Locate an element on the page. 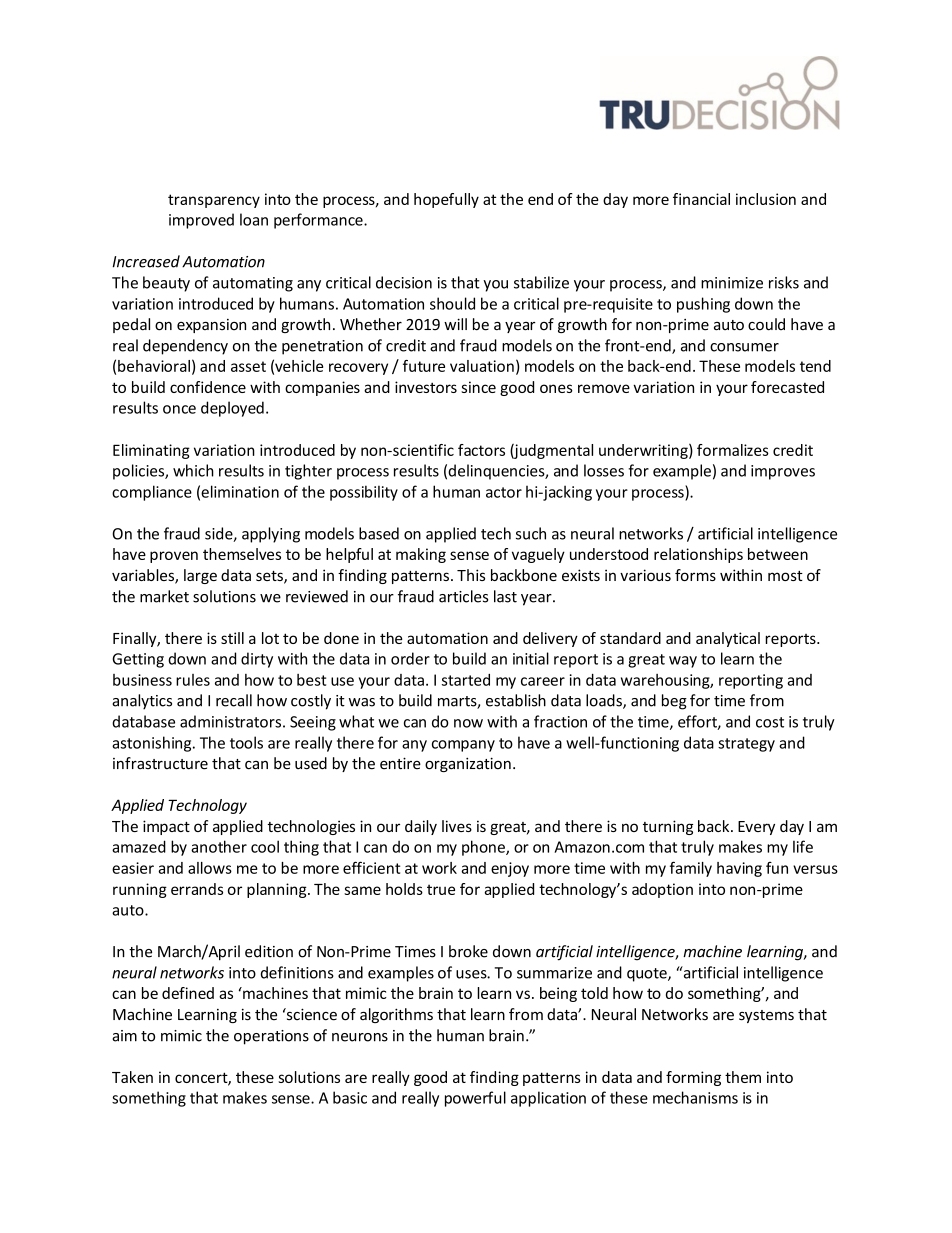 This image has width=952, height=1233. still is located at coordinates (232, 638).
